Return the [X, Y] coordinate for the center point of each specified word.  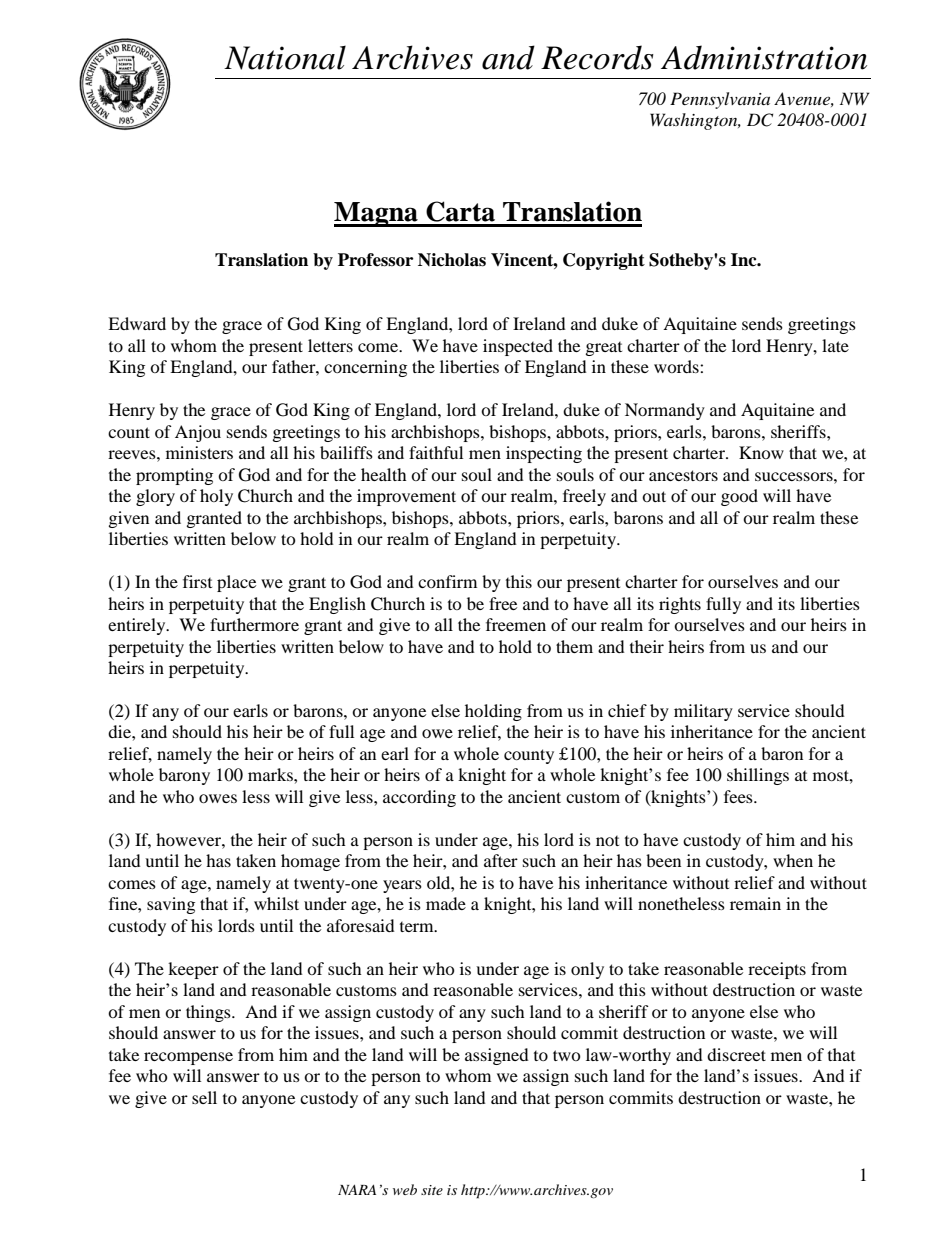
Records [597, 57]
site [432, 1190]
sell [204, 1097]
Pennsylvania [720, 100]
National [285, 58]
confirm [447, 581]
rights [680, 605]
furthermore [254, 624]
